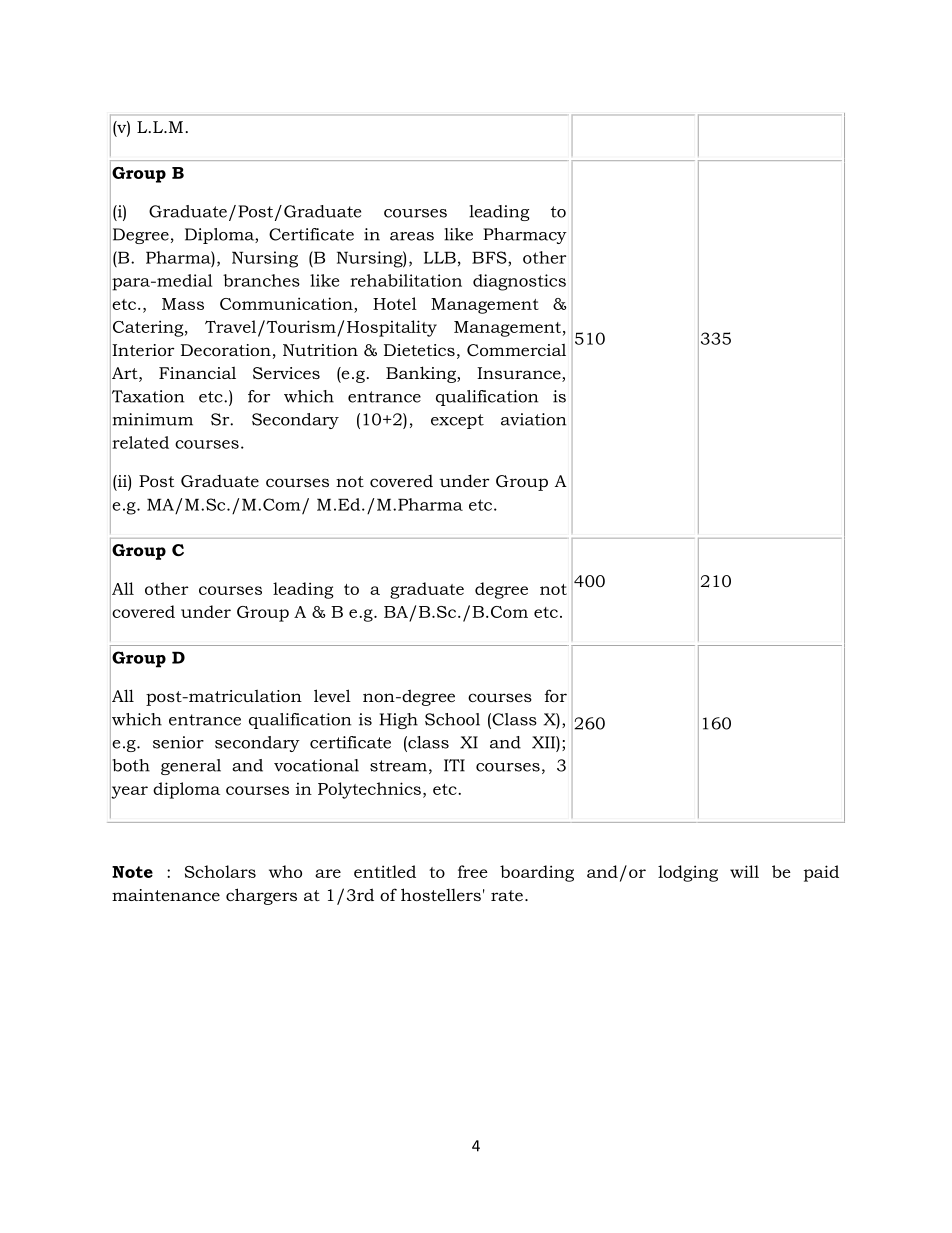 Image resolution: width=952 pixels, height=1233 pixels. Describe the element at coordinates (457, 421) in the screenshot. I see `except` at that location.
